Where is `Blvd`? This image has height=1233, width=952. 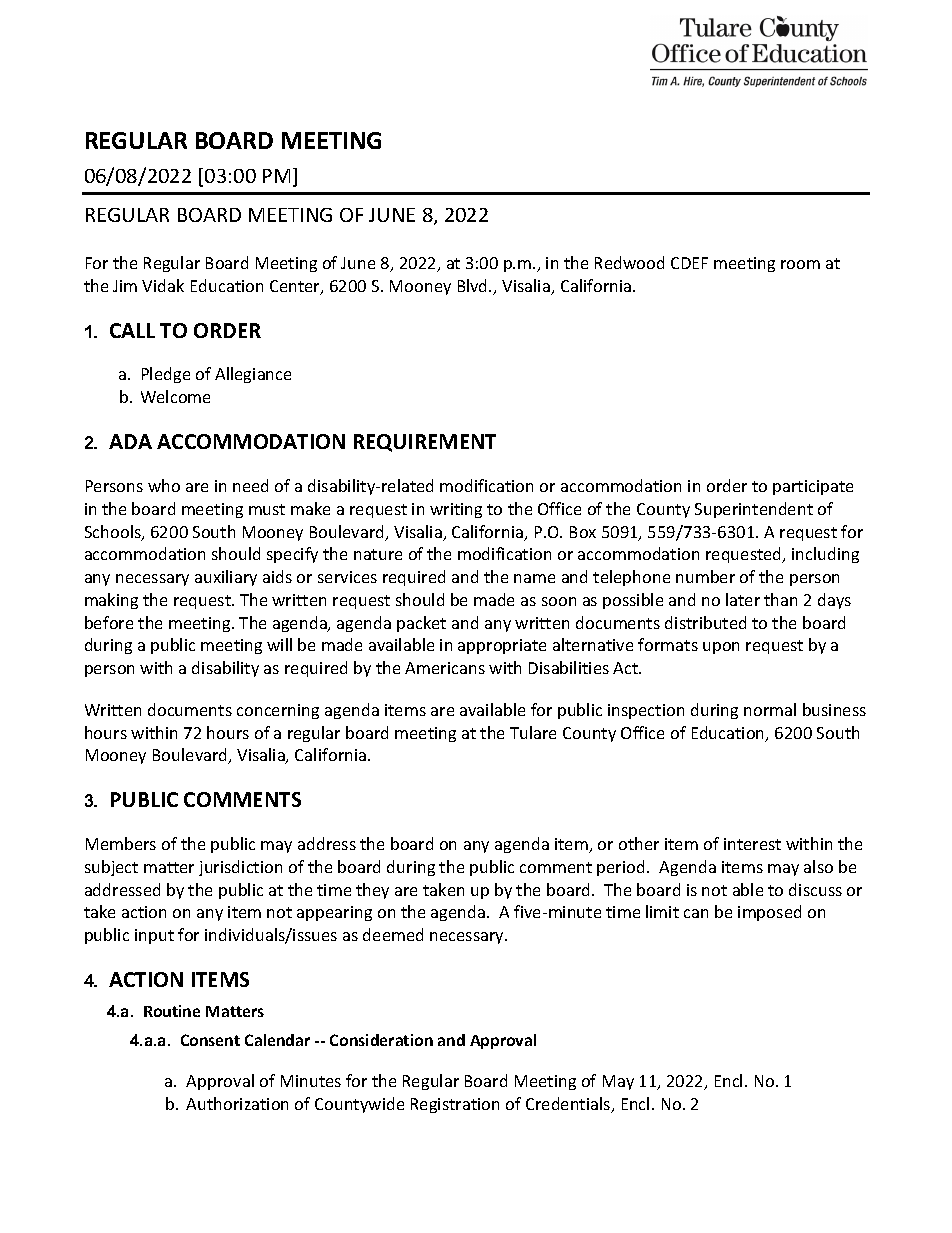
Blvd is located at coordinates (474, 285).
